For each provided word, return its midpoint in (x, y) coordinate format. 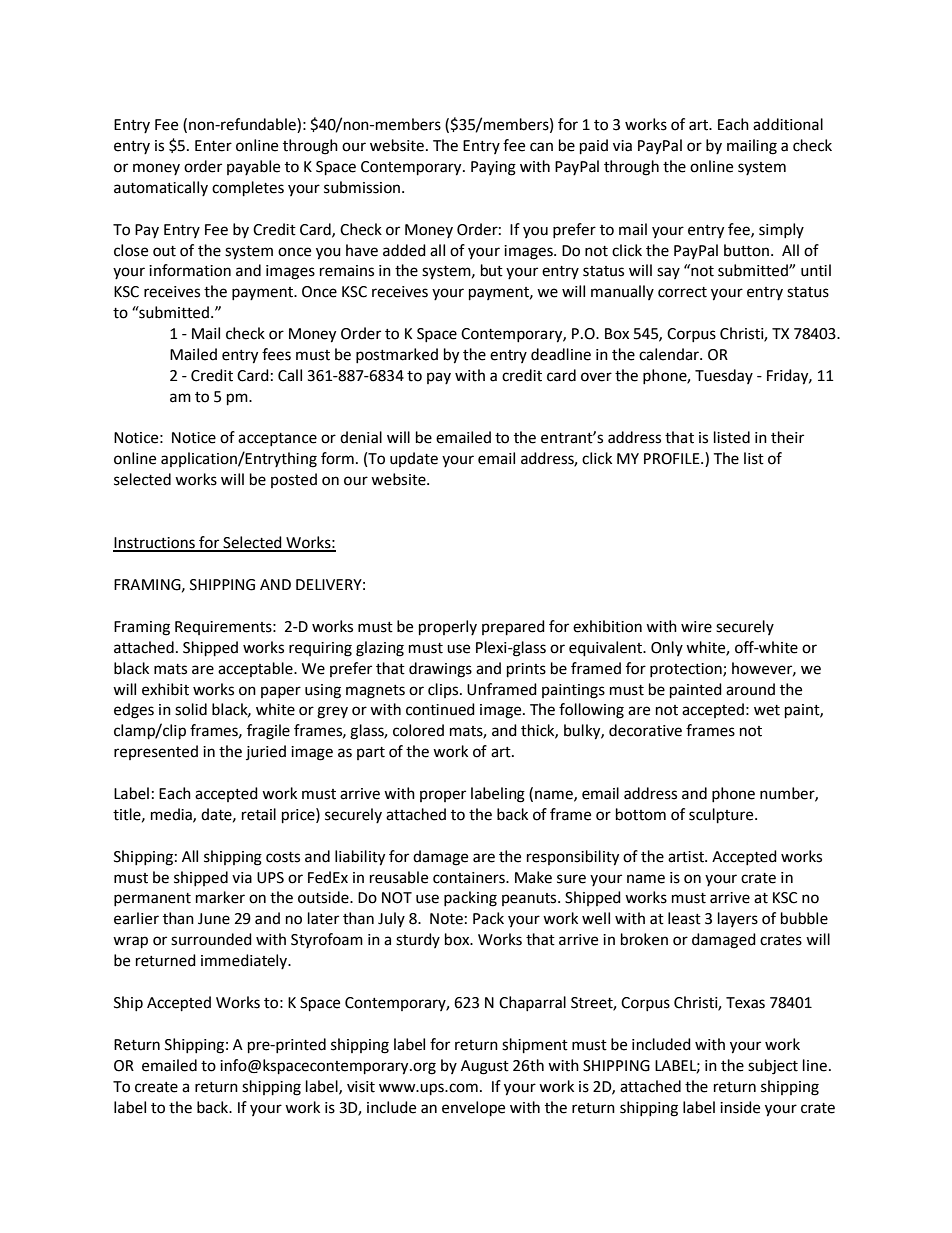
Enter (213, 146)
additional (788, 124)
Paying (493, 168)
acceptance (277, 439)
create (156, 1087)
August (485, 1067)
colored (418, 730)
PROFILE (673, 459)
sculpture (722, 816)
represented (156, 752)
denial (361, 437)
